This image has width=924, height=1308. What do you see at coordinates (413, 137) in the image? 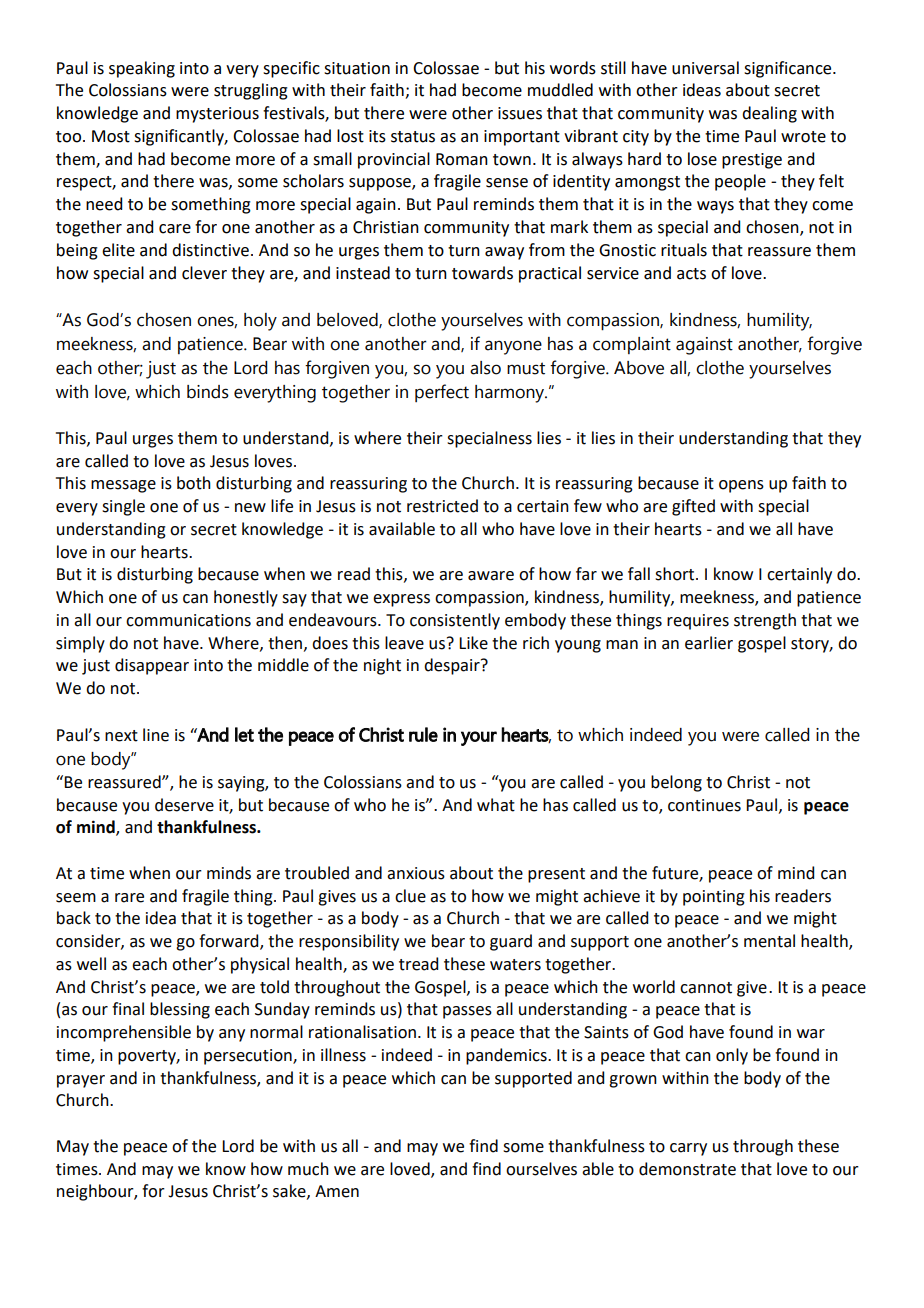
I see `status` at bounding box center [413, 137].
